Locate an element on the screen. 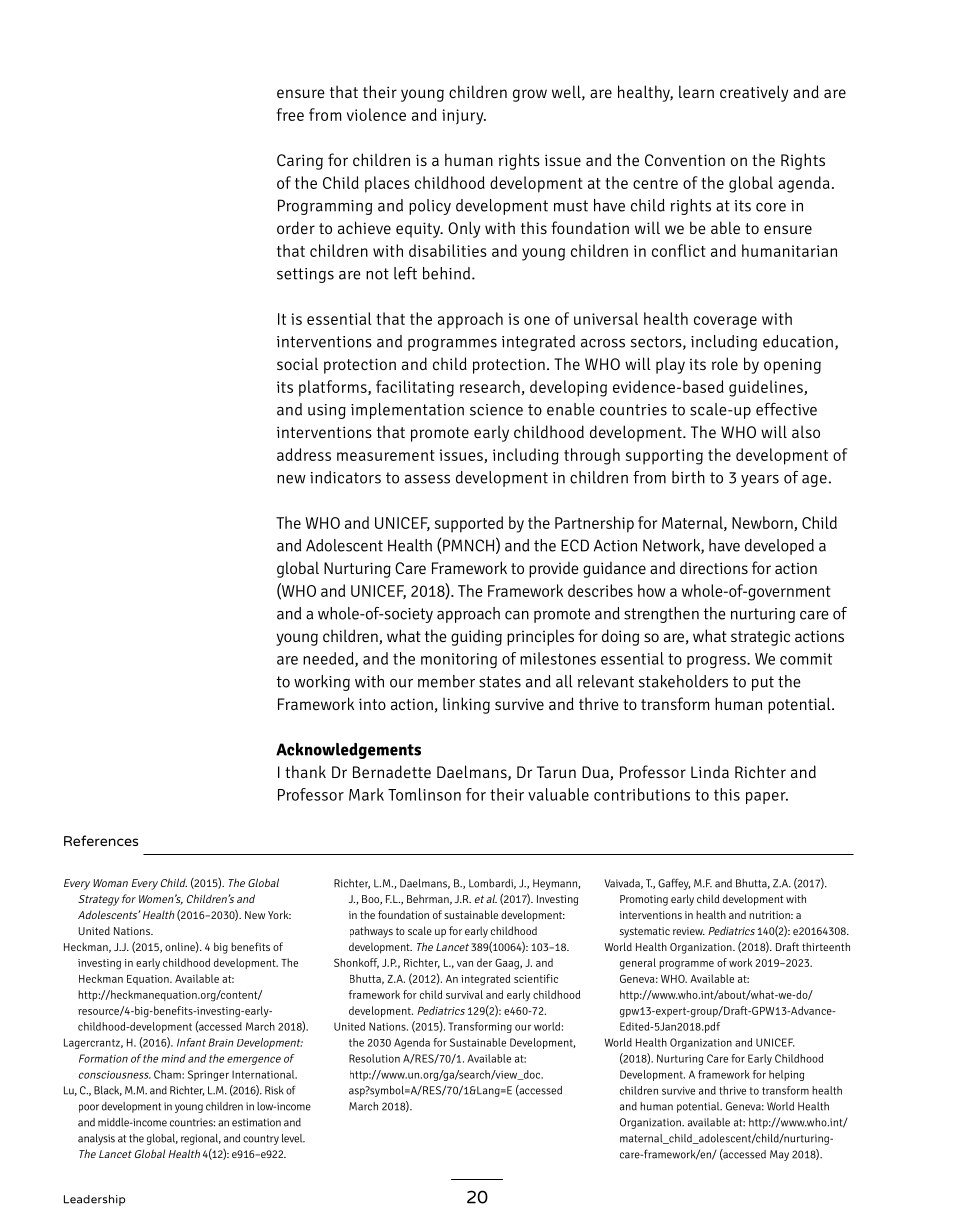  analysis is located at coordinates (96, 1139).
